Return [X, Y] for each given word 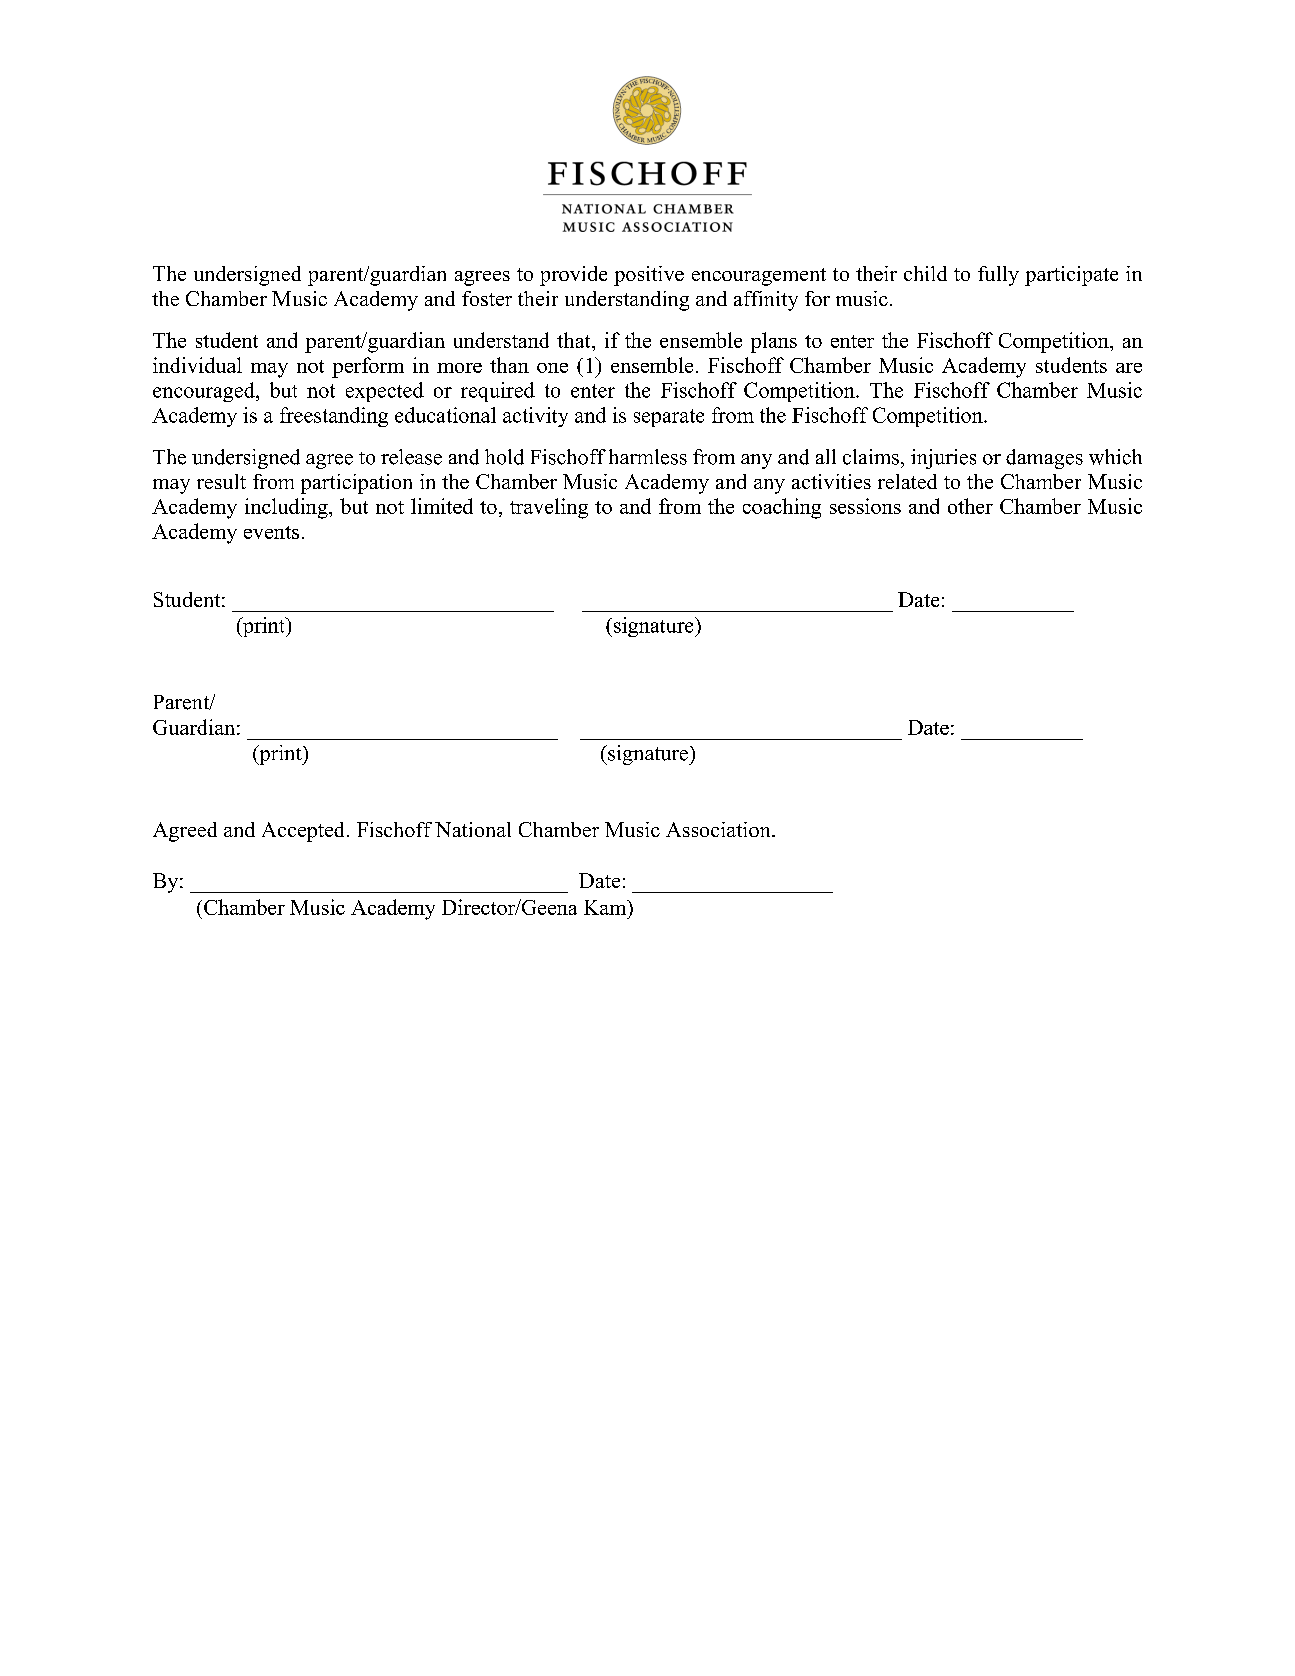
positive [649, 276]
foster [487, 298]
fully [998, 276]
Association [719, 829]
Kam [606, 907]
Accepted [303, 832]
